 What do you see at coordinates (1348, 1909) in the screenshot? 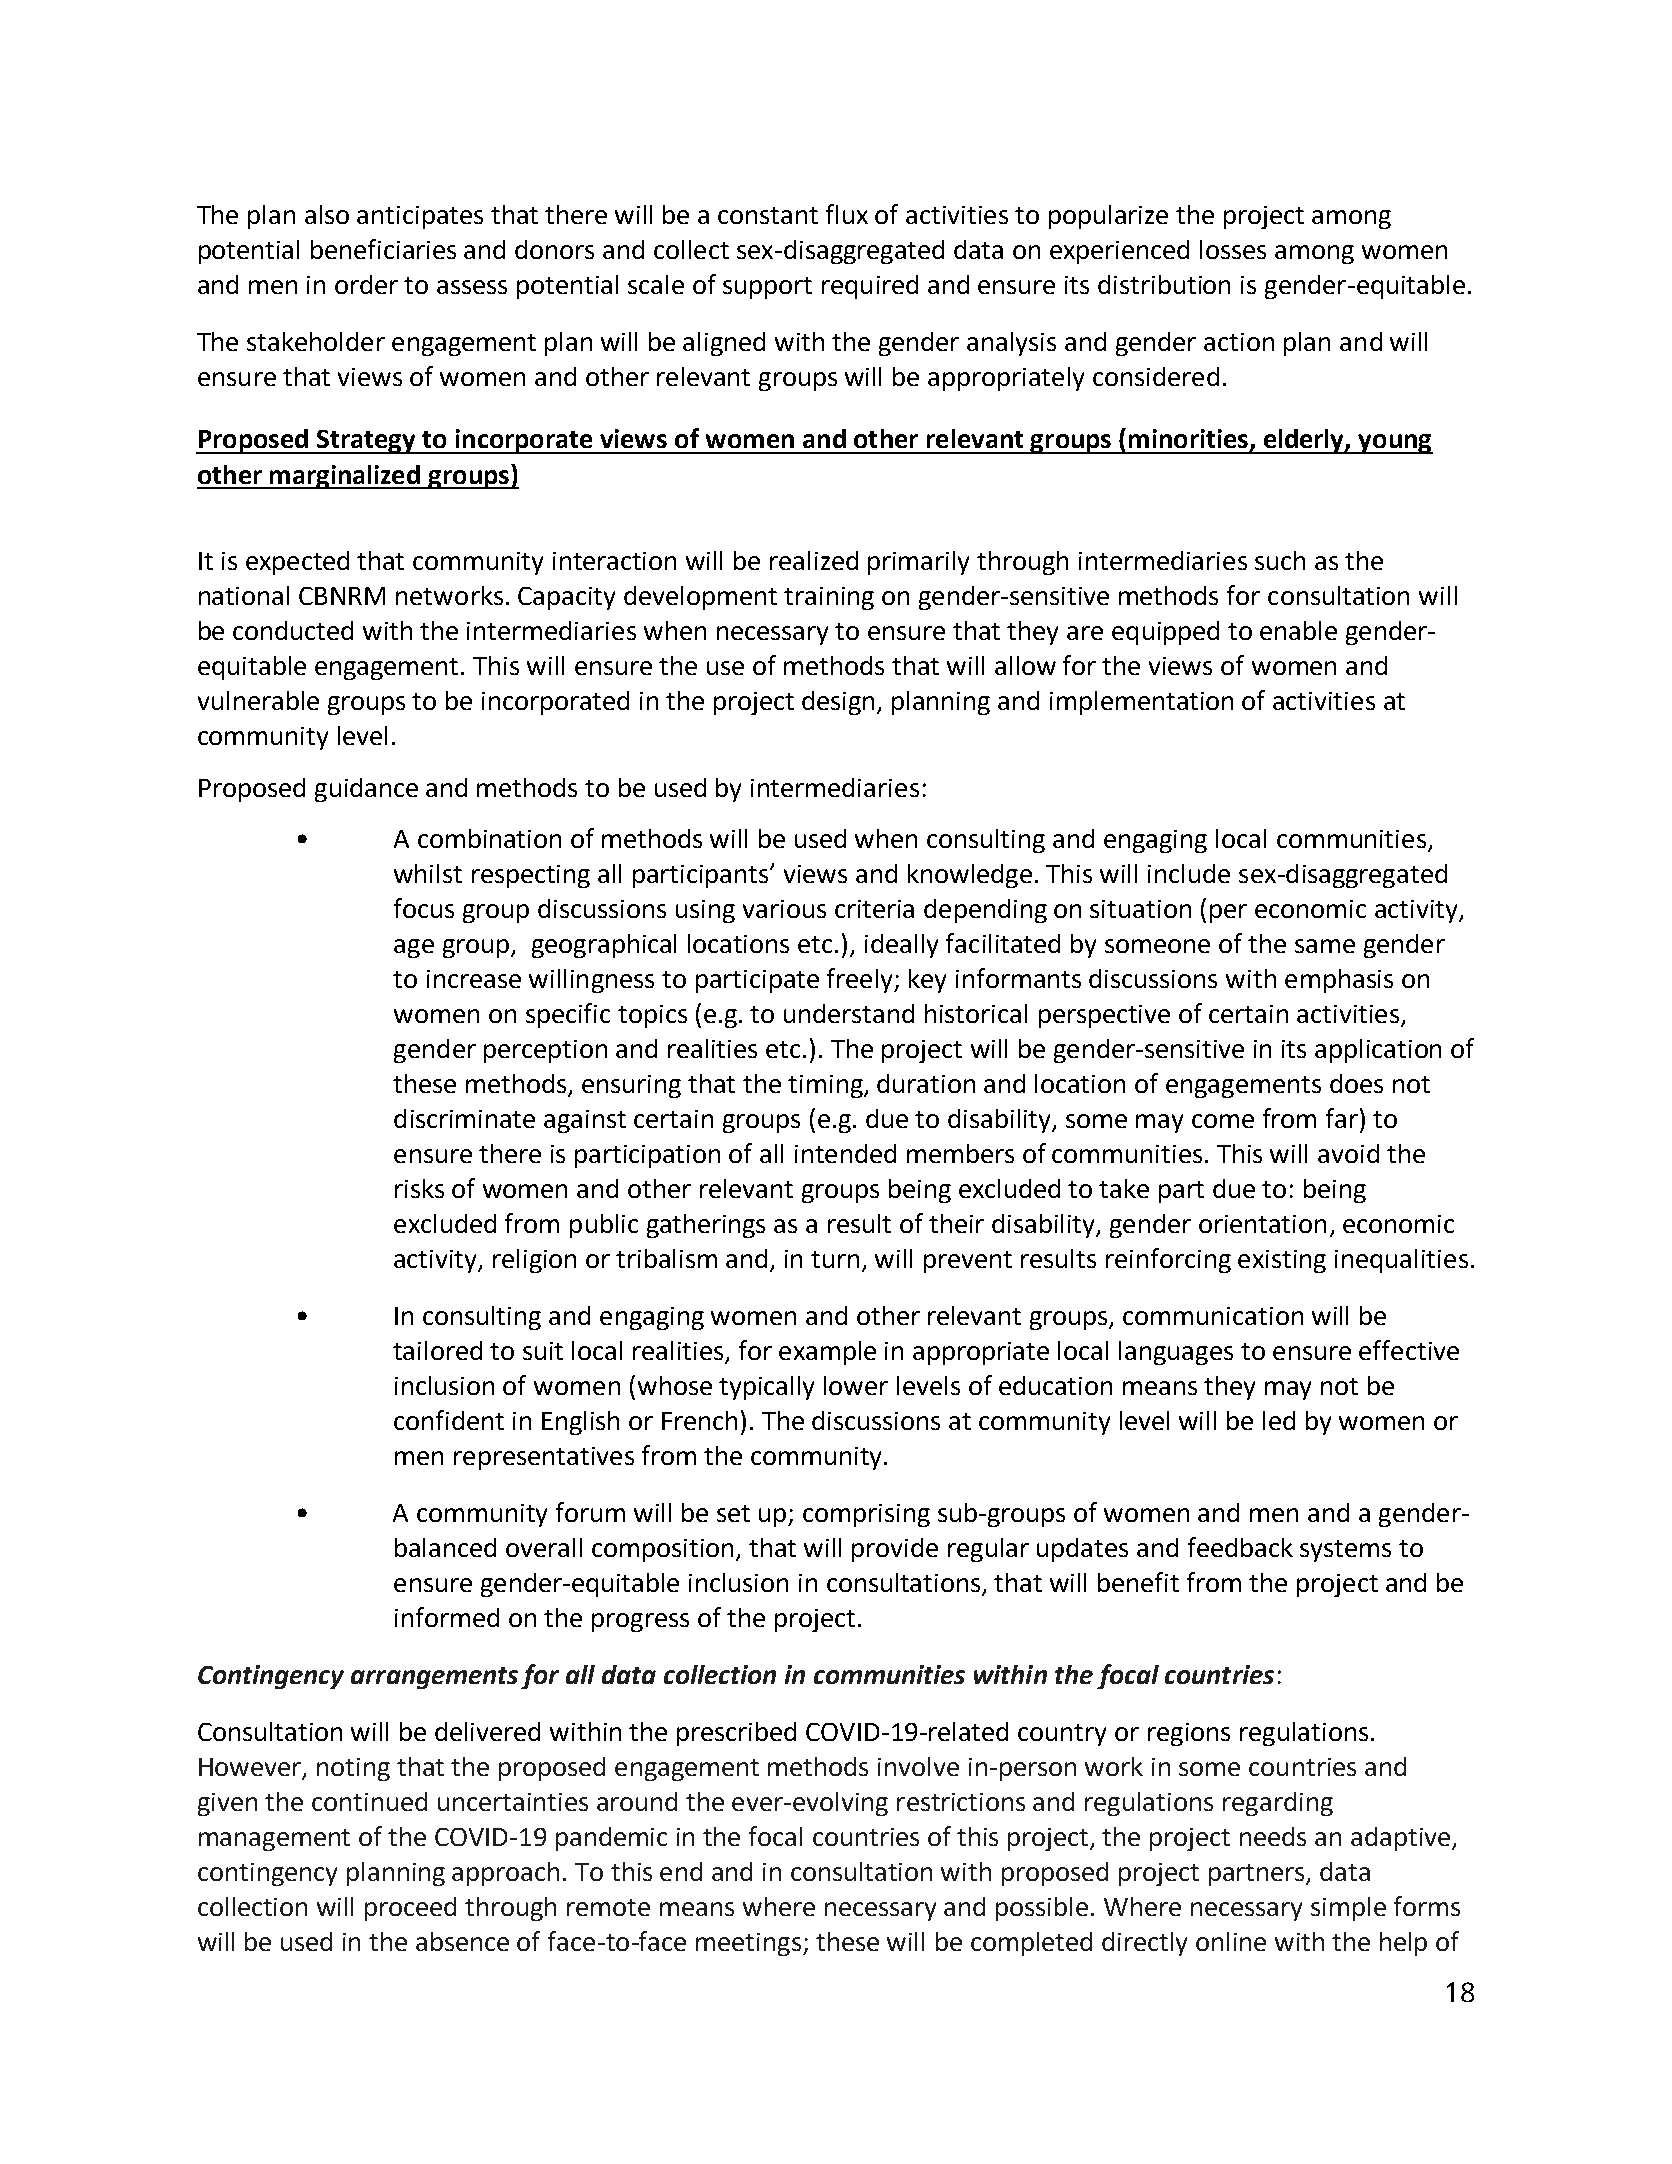
I see `simple` at bounding box center [1348, 1909].
